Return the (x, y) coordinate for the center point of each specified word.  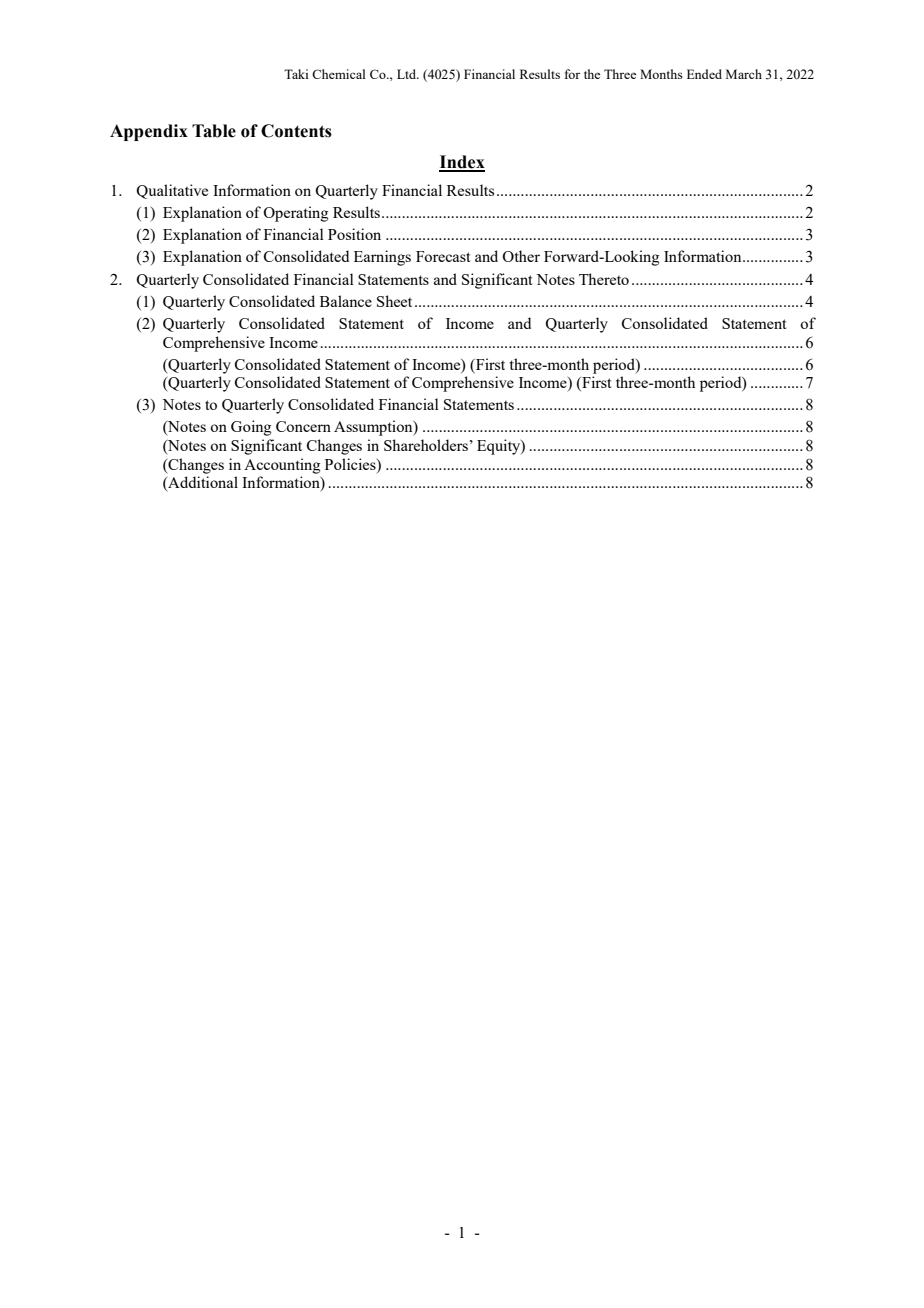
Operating (295, 214)
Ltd (407, 74)
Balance (346, 301)
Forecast (443, 256)
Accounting (282, 466)
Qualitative (172, 191)
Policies (351, 464)
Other (521, 256)
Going (251, 428)
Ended (704, 74)
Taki (296, 74)
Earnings (382, 258)
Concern (303, 426)
